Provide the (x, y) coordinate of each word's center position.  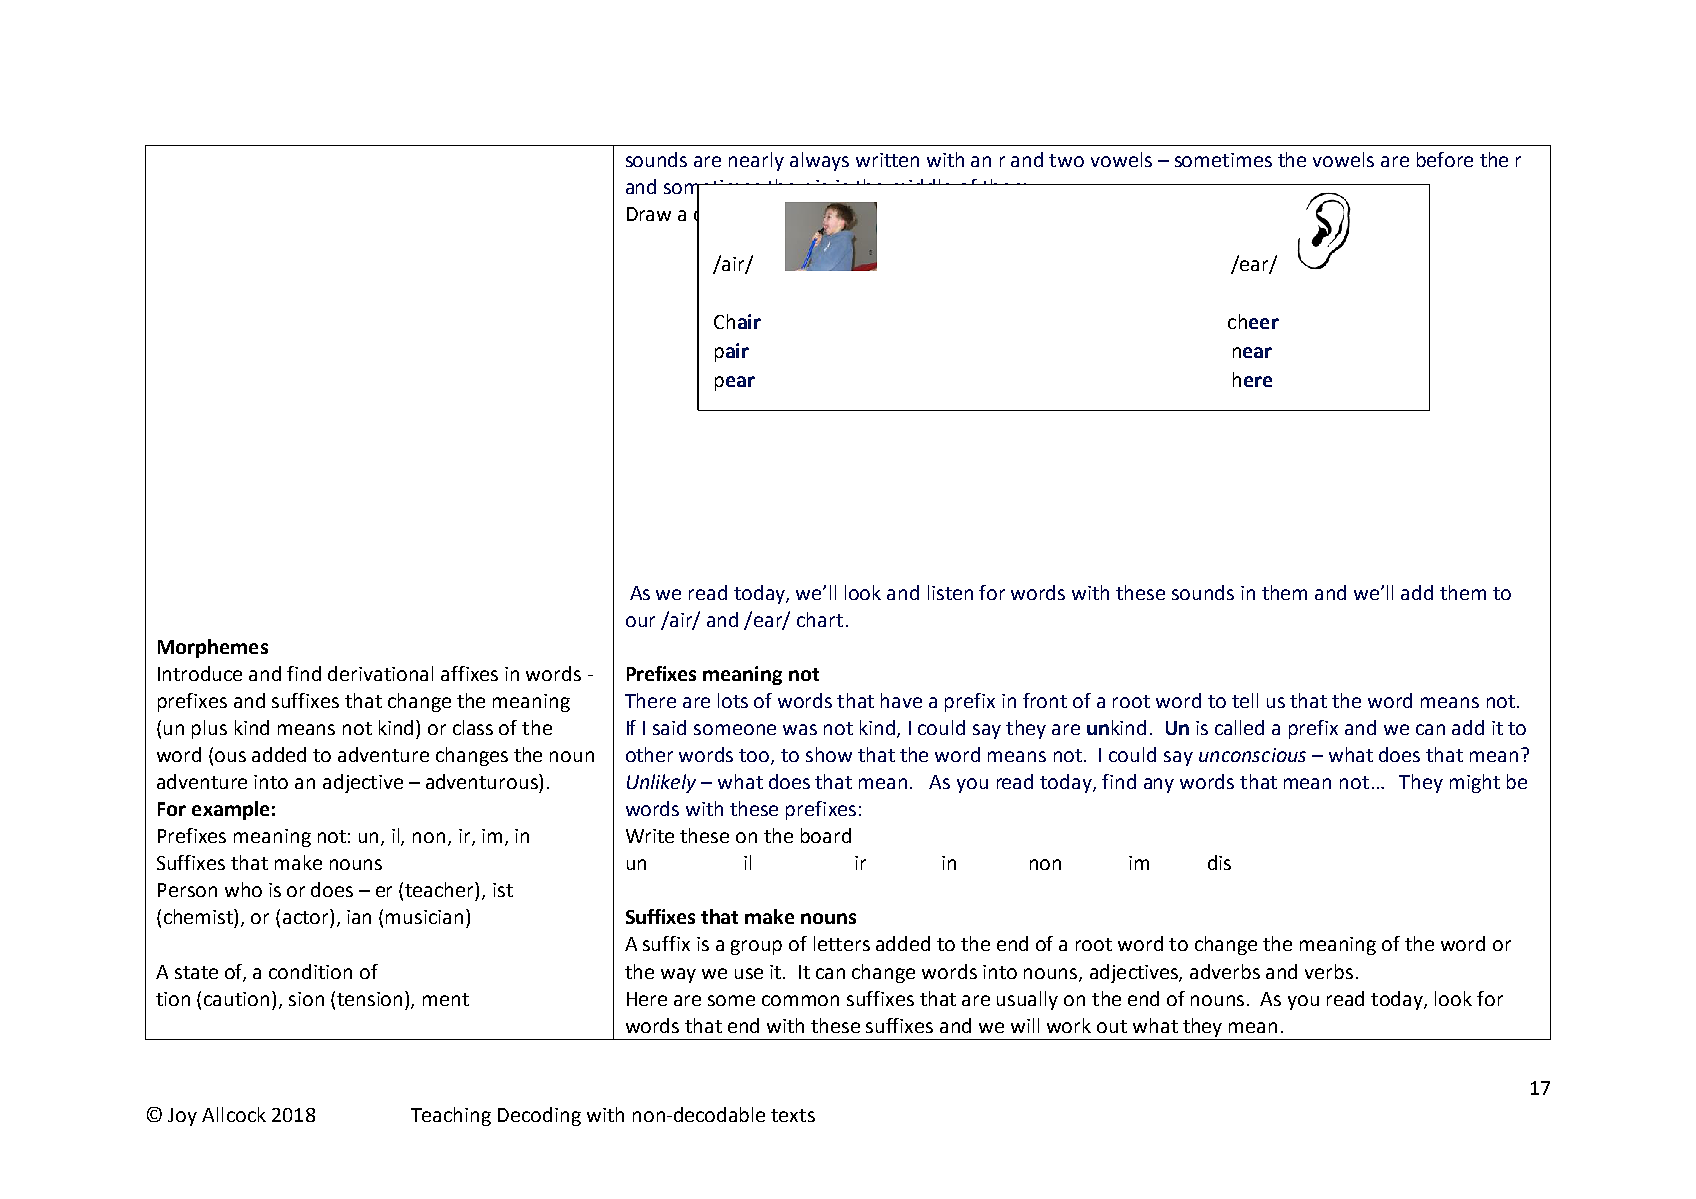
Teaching (451, 1116)
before (1445, 159)
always (819, 161)
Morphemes (213, 648)
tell (1245, 700)
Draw (649, 214)
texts (793, 1115)
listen (950, 592)
